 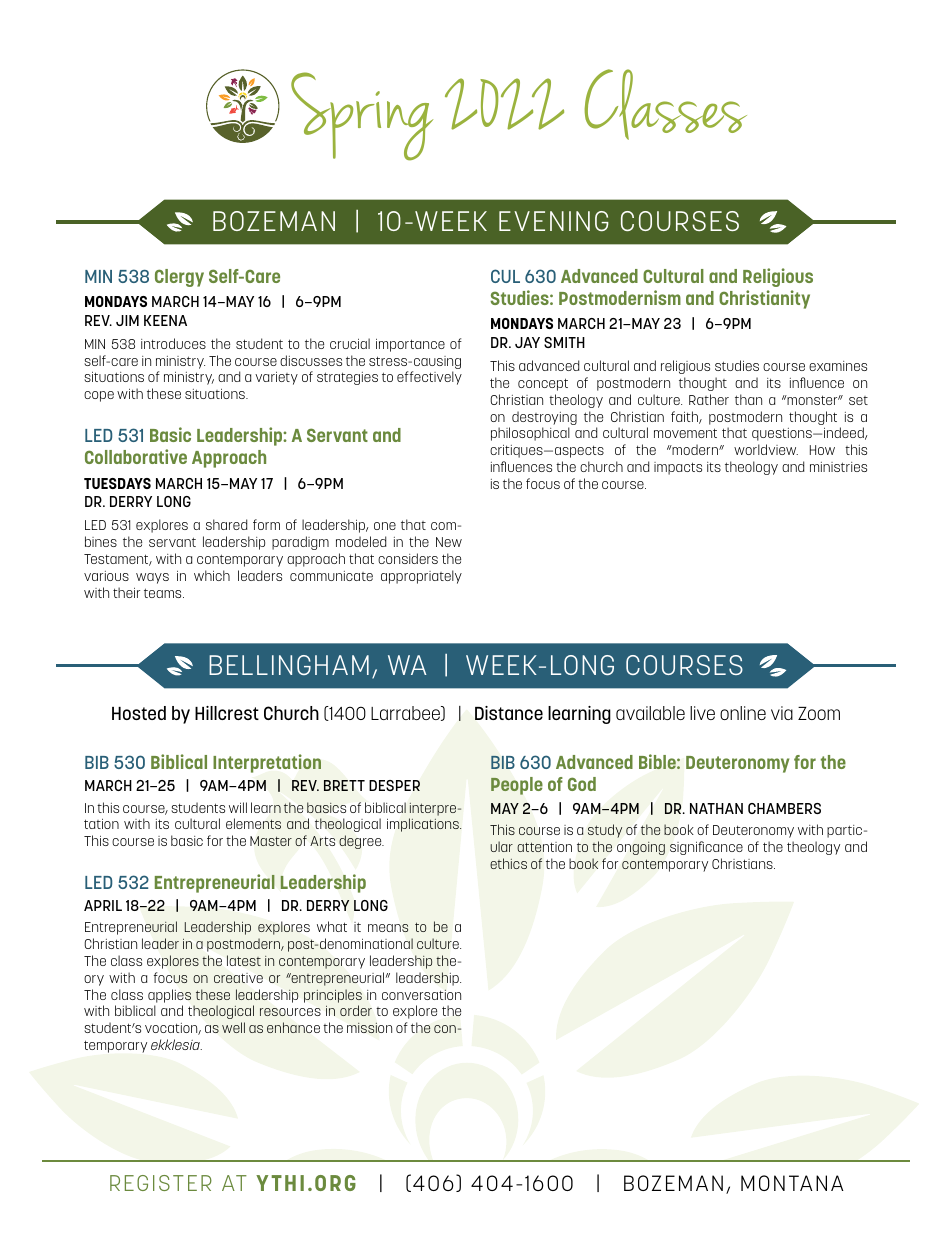 What do you see at coordinates (369, 1027) in the screenshot?
I see `mission` at bounding box center [369, 1027].
